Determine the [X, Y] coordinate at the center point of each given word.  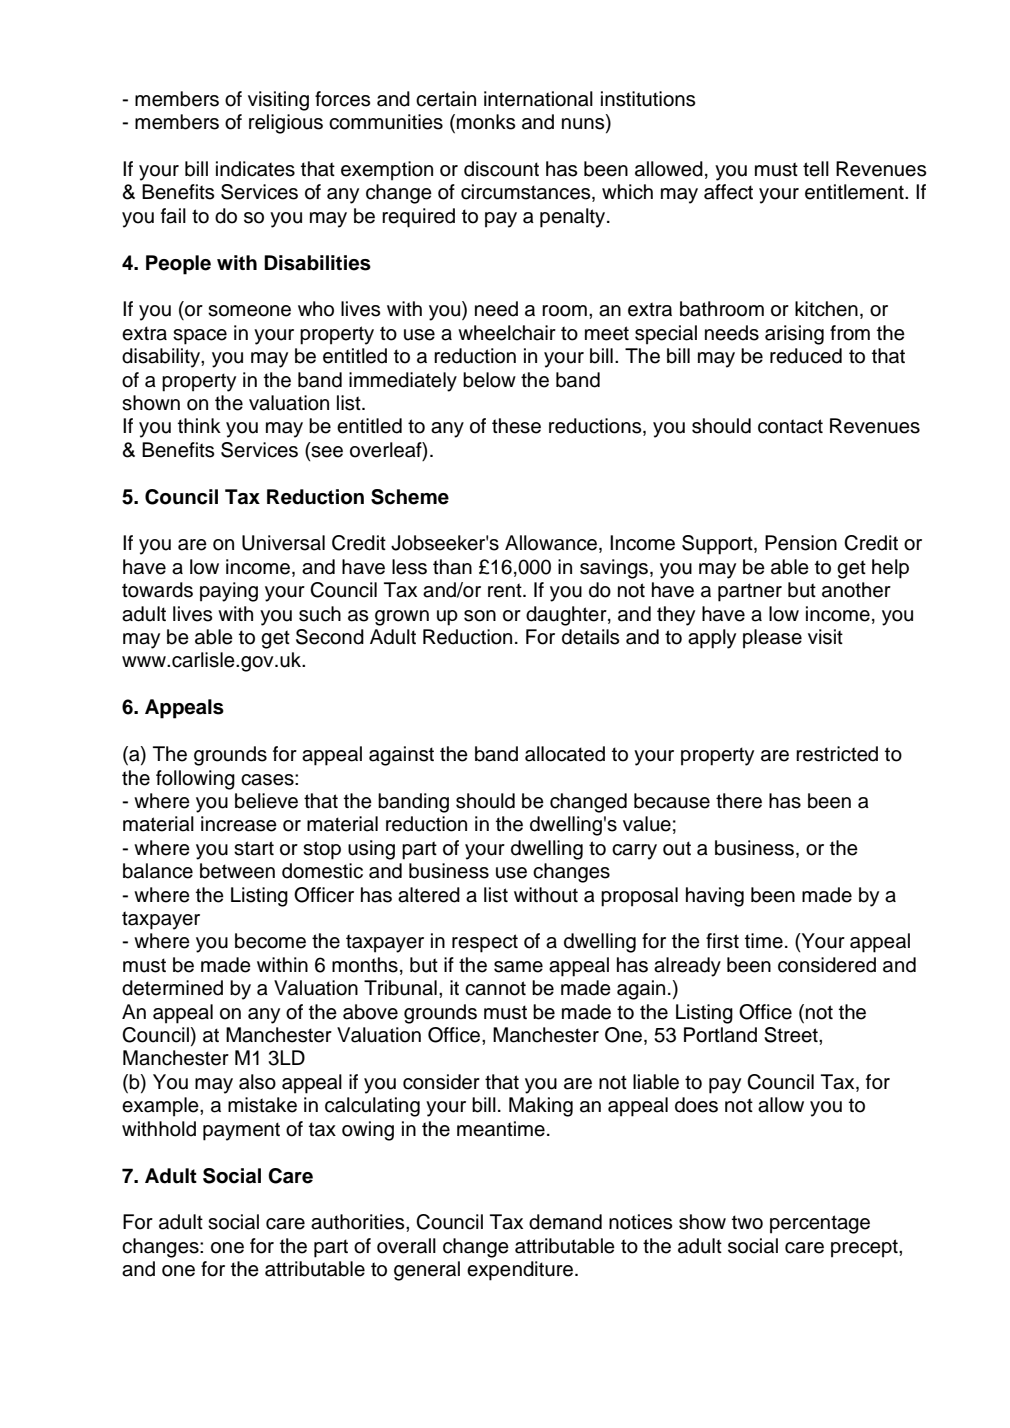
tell [816, 169]
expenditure [521, 1271]
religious [286, 124]
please [772, 639]
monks [486, 122]
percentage [820, 1224]
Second [330, 637]
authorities [359, 1222]
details [590, 637]
